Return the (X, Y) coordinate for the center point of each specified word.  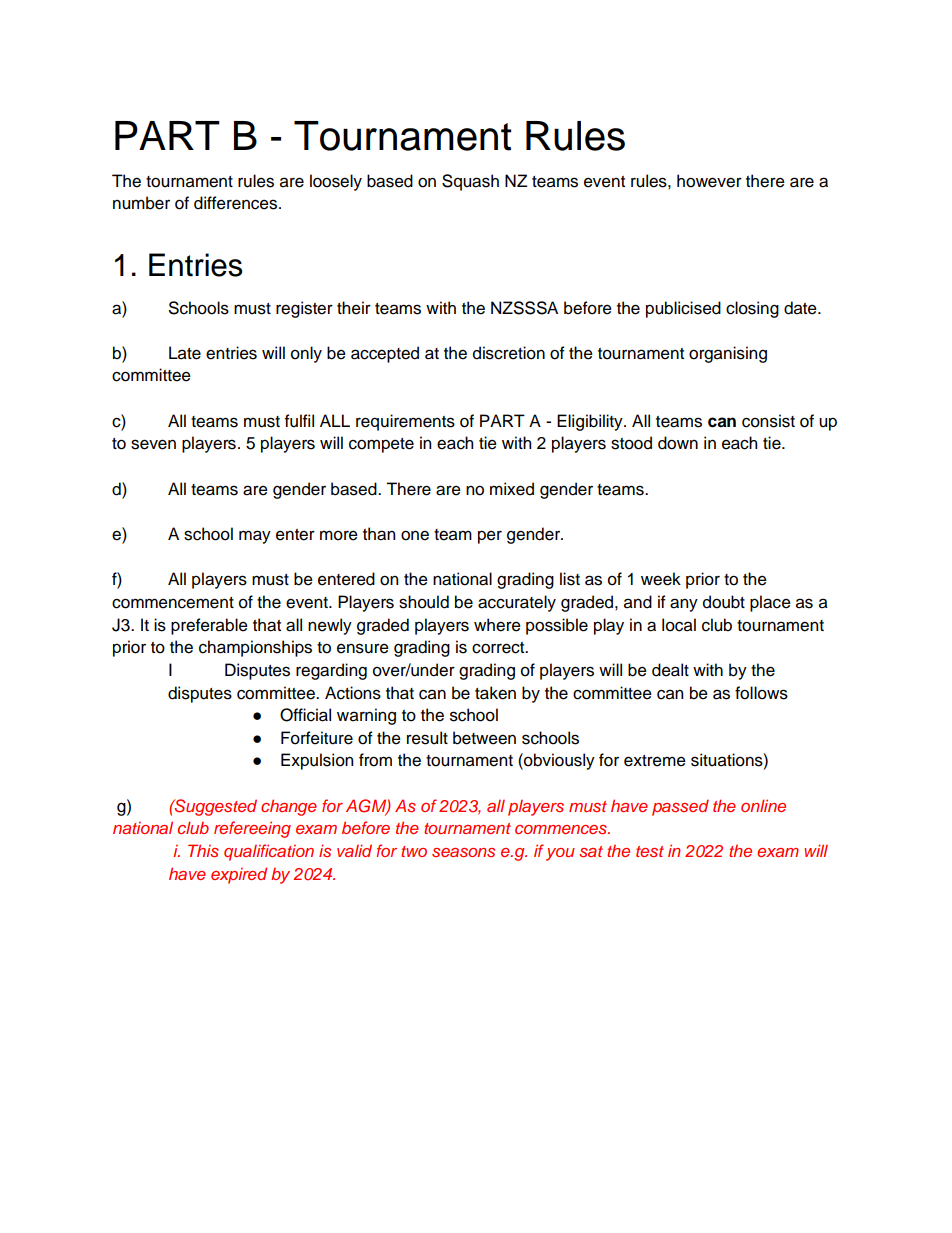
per (490, 537)
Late (185, 353)
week (661, 579)
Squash (470, 182)
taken (495, 693)
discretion (509, 353)
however (709, 181)
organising (728, 354)
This (203, 850)
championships (255, 648)
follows (761, 693)
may (255, 537)
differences (235, 203)
